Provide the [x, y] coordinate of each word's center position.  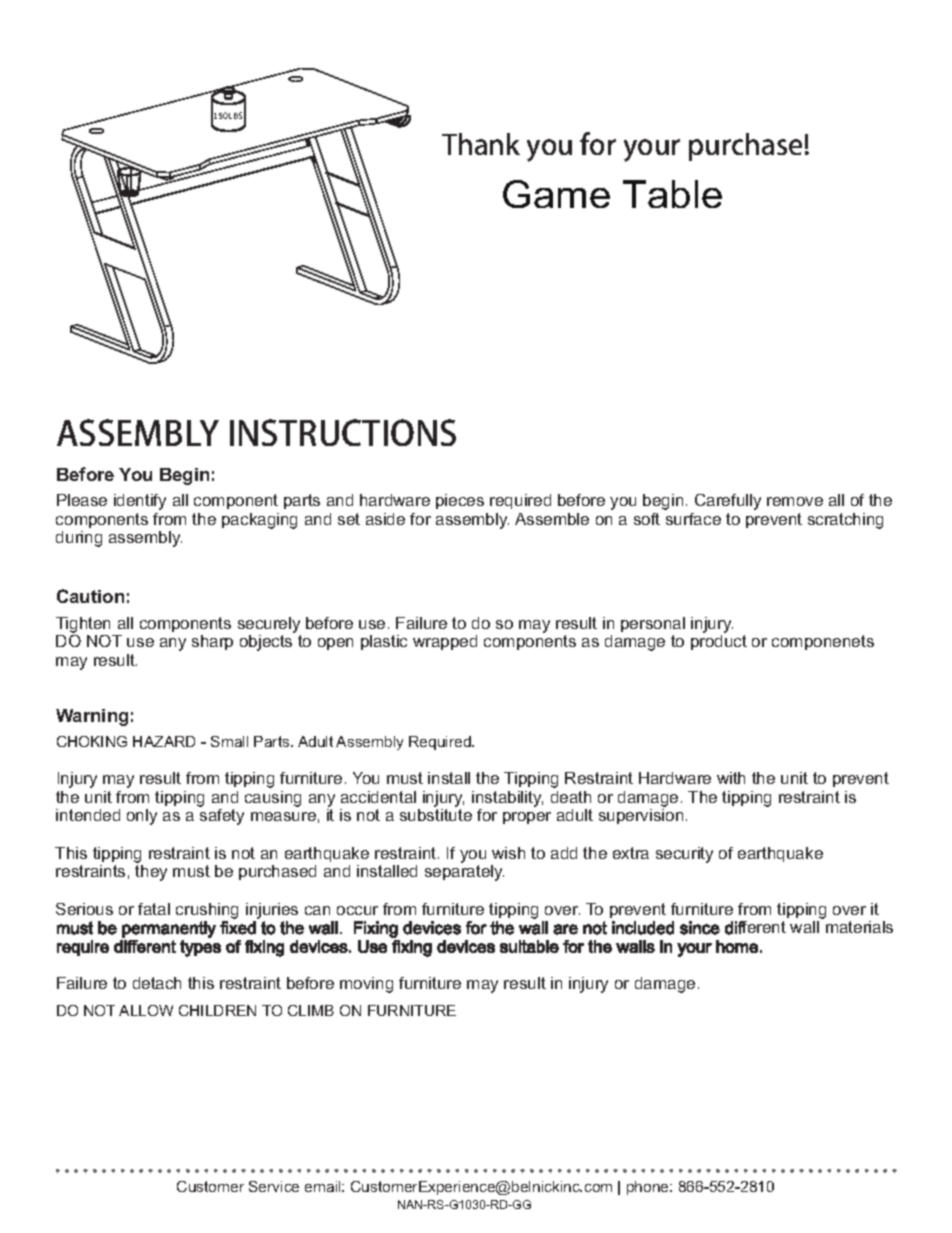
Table [672, 194]
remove [795, 501]
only [142, 817]
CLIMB [311, 1010]
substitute [436, 815]
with [731, 778]
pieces [460, 501]
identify [140, 502]
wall [804, 927]
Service [274, 1186]
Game [556, 194]
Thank [481, 144]
